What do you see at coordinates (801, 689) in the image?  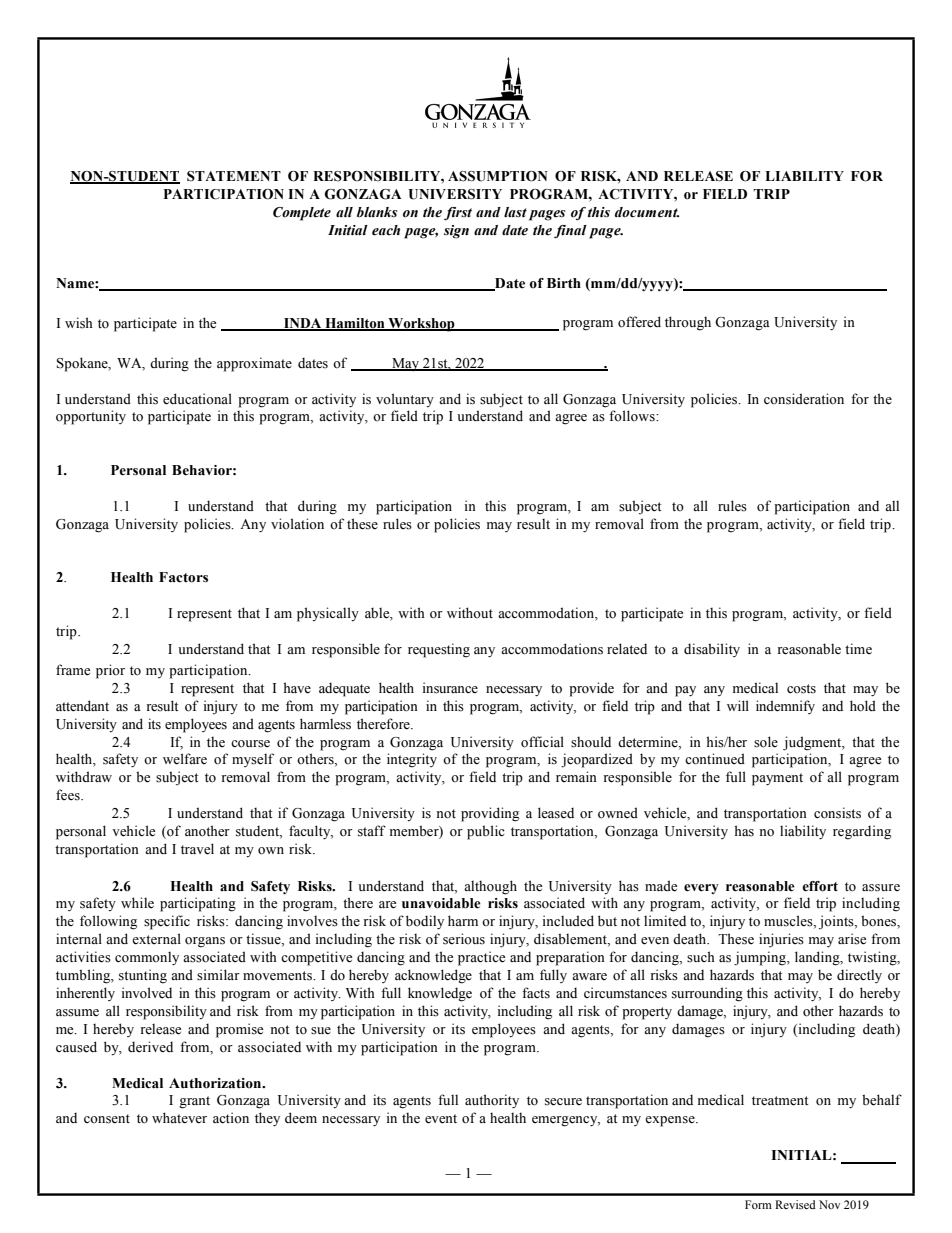 I see `costs` at bounding box center [801, 689].
